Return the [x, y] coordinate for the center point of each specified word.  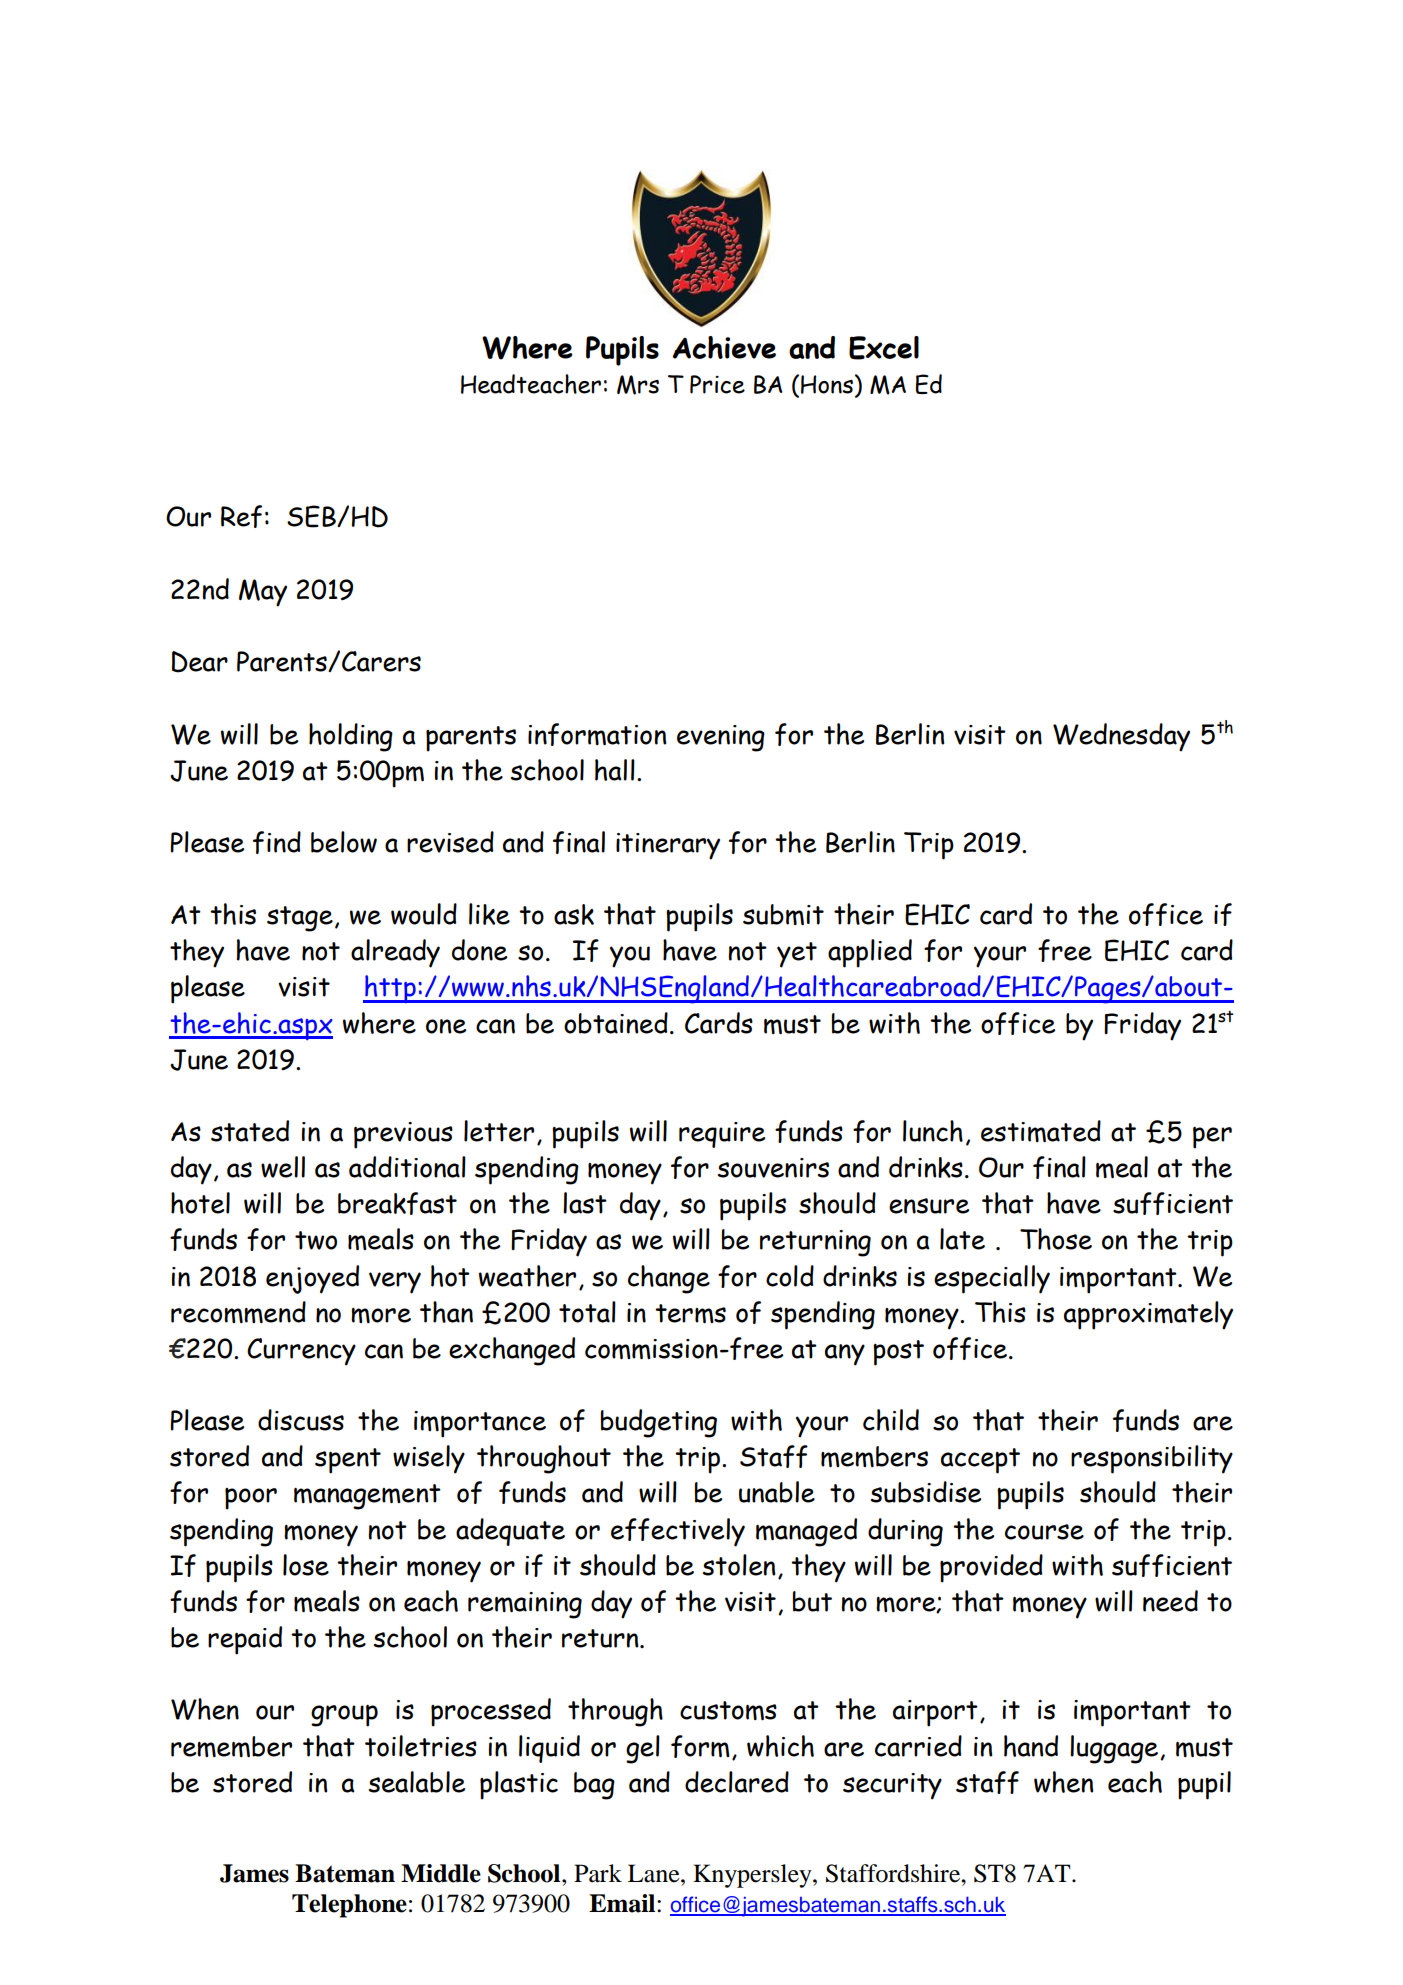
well [283, 1167]
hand [1031, 1746]
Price [717, 384]
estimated [1041, 1131]
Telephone [349, 1906]
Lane [655, 1873]
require [722, 1135]
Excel [884, 348]
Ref [241, 516]
